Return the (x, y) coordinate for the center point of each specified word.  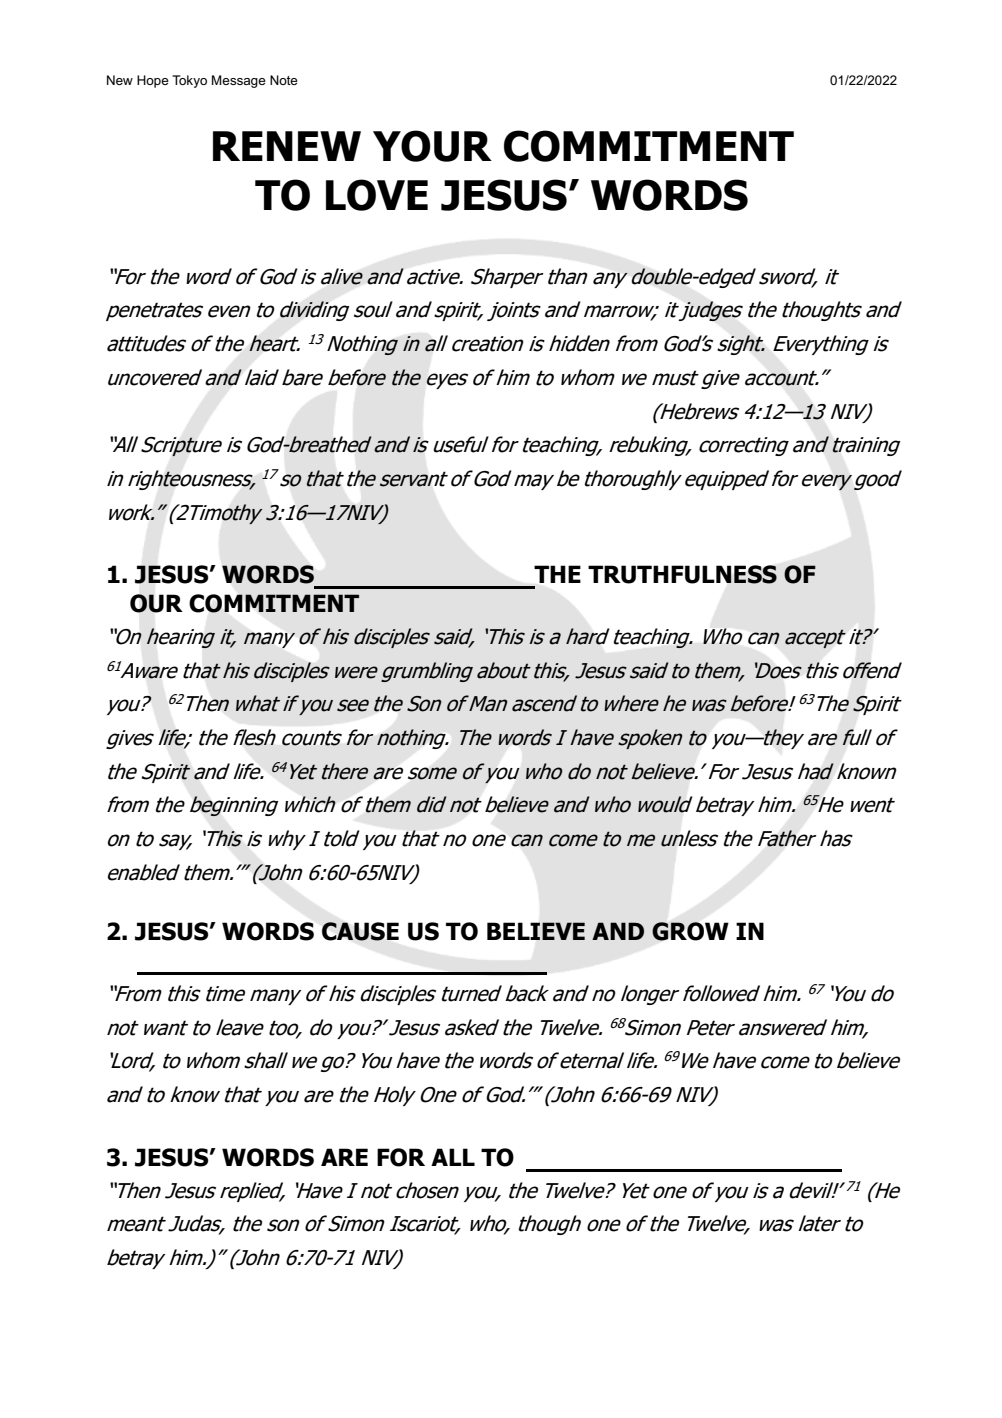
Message (239, 81)
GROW (690, 931)
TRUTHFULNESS (682, 574)
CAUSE (360, 931)
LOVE (377, 195)
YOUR (432, 146)
